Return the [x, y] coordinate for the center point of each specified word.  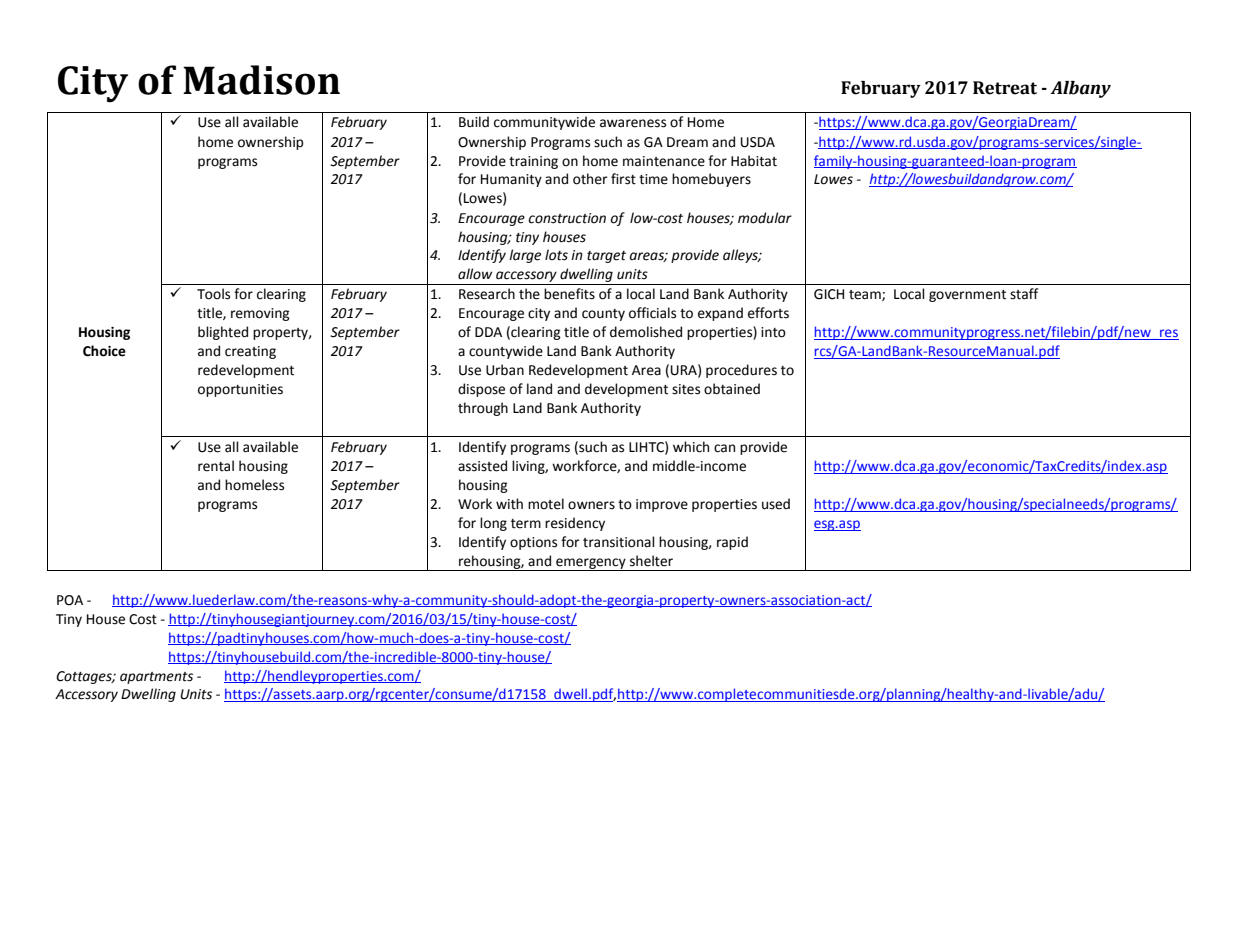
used [776, 504]
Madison [261, 80]
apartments [156, 678]
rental [216, 466]
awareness [633, 123]
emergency [591, 564]
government [967, 296]
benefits [569, 294]
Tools [213, 294]
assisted [482, 466]
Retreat [1005, 88]
